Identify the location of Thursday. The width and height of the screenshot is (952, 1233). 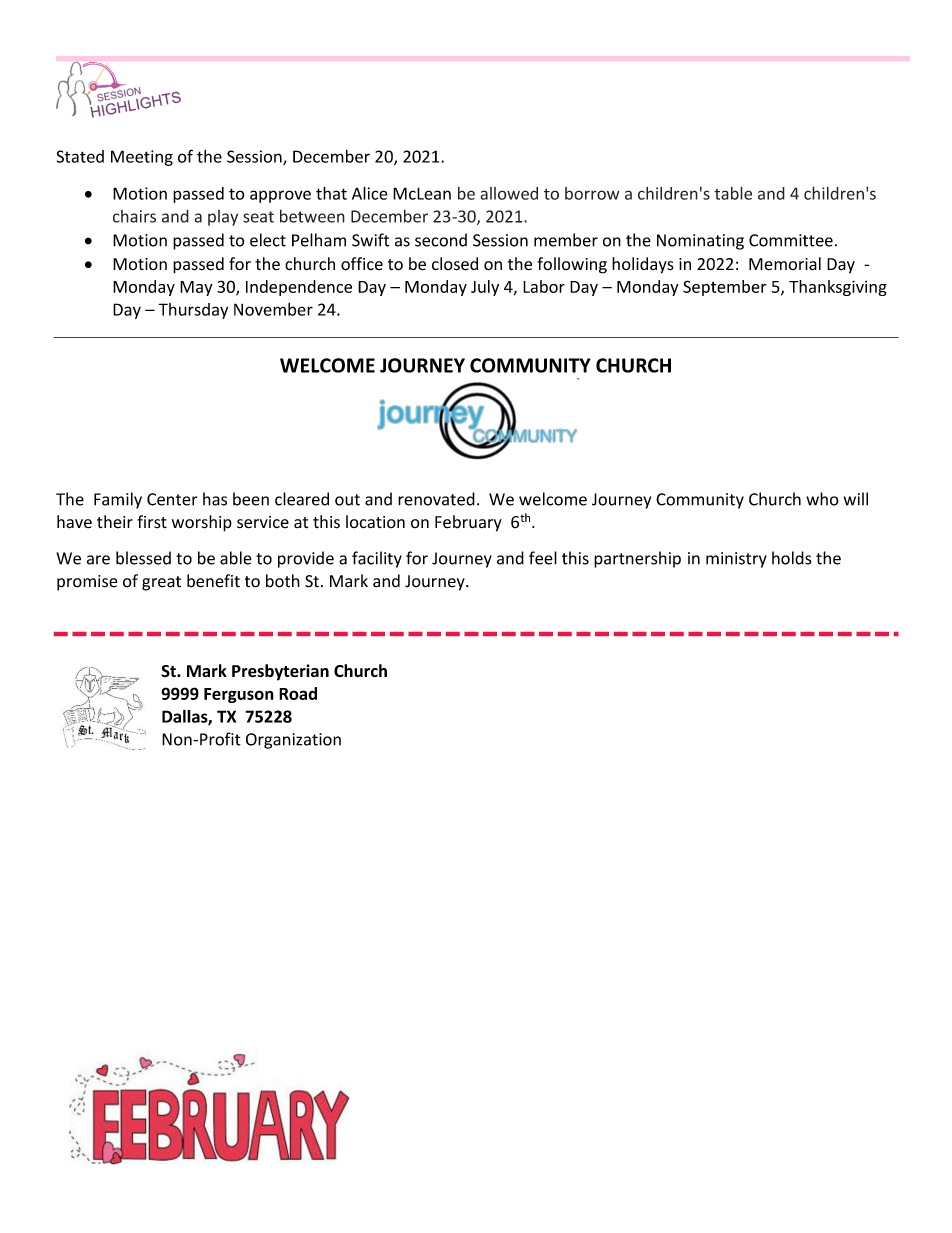
(193, 311).
